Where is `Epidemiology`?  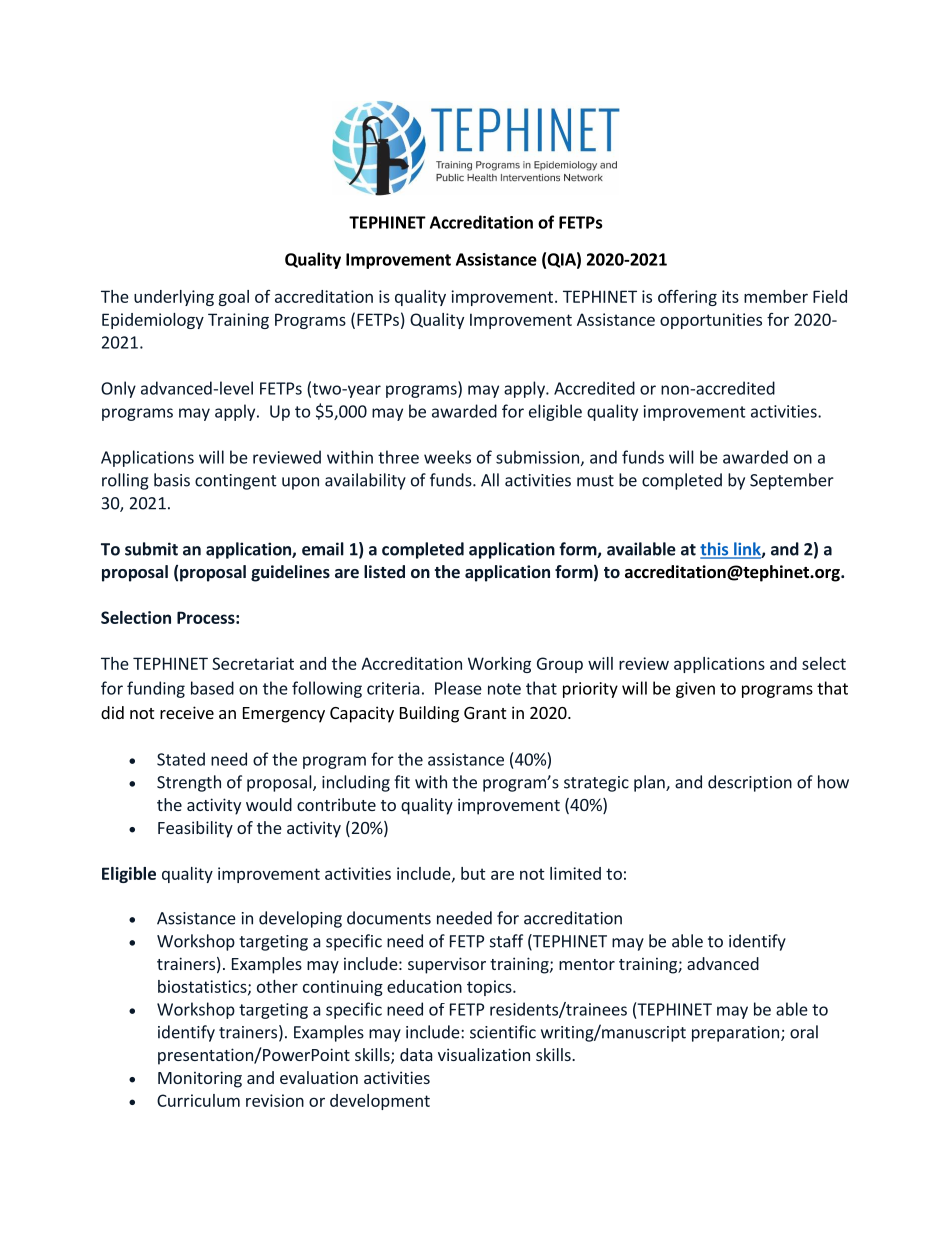 Epidemiology is located at coordinates (153, 321).
